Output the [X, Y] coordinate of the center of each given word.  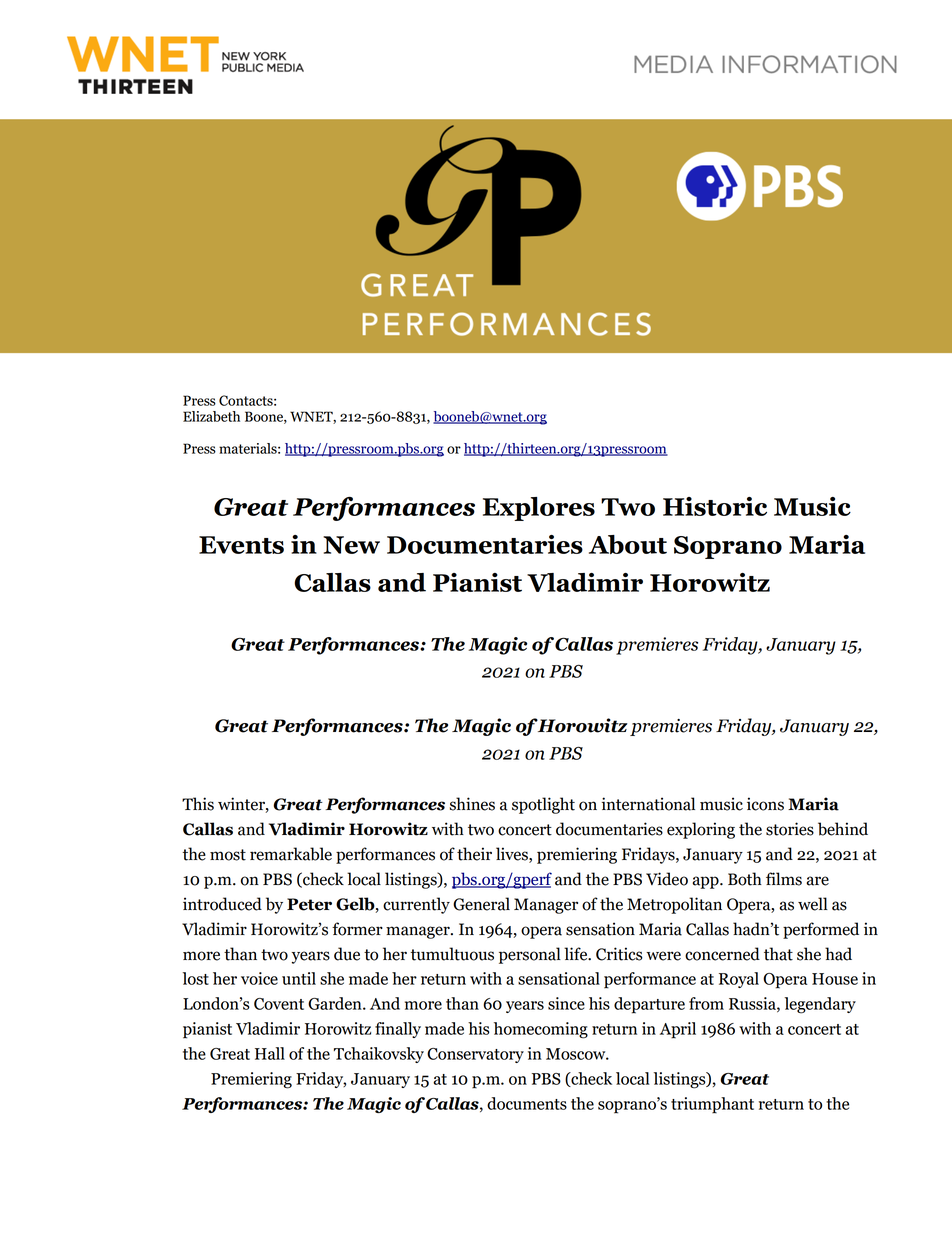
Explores [539, 509]
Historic [715, 506]
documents [527, 1103]
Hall [270, 1053]
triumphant [712, 1105]
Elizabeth [211, 416]
